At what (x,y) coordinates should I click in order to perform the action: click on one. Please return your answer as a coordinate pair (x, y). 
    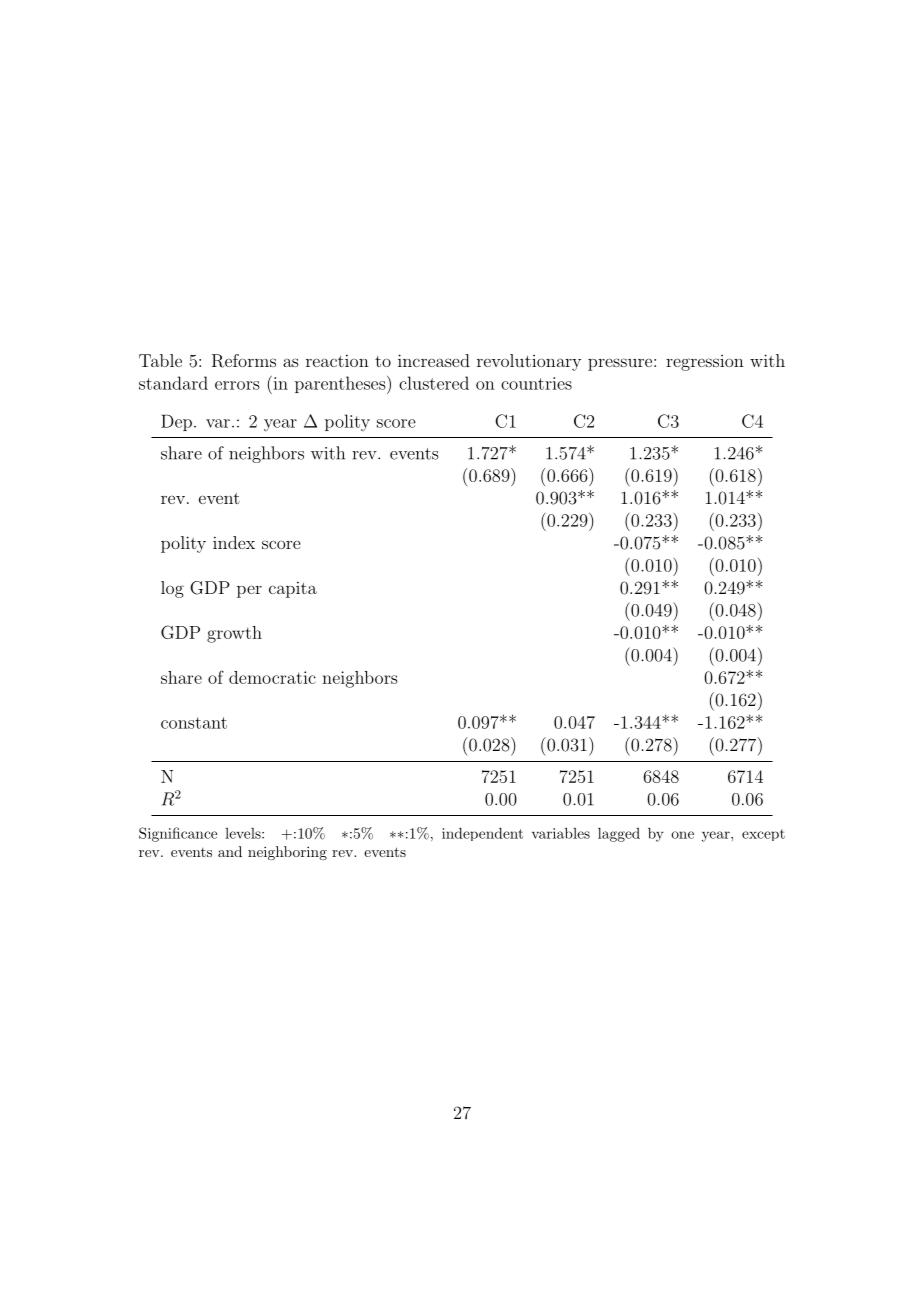
    Looking at the image, I should click on (682, 835).
